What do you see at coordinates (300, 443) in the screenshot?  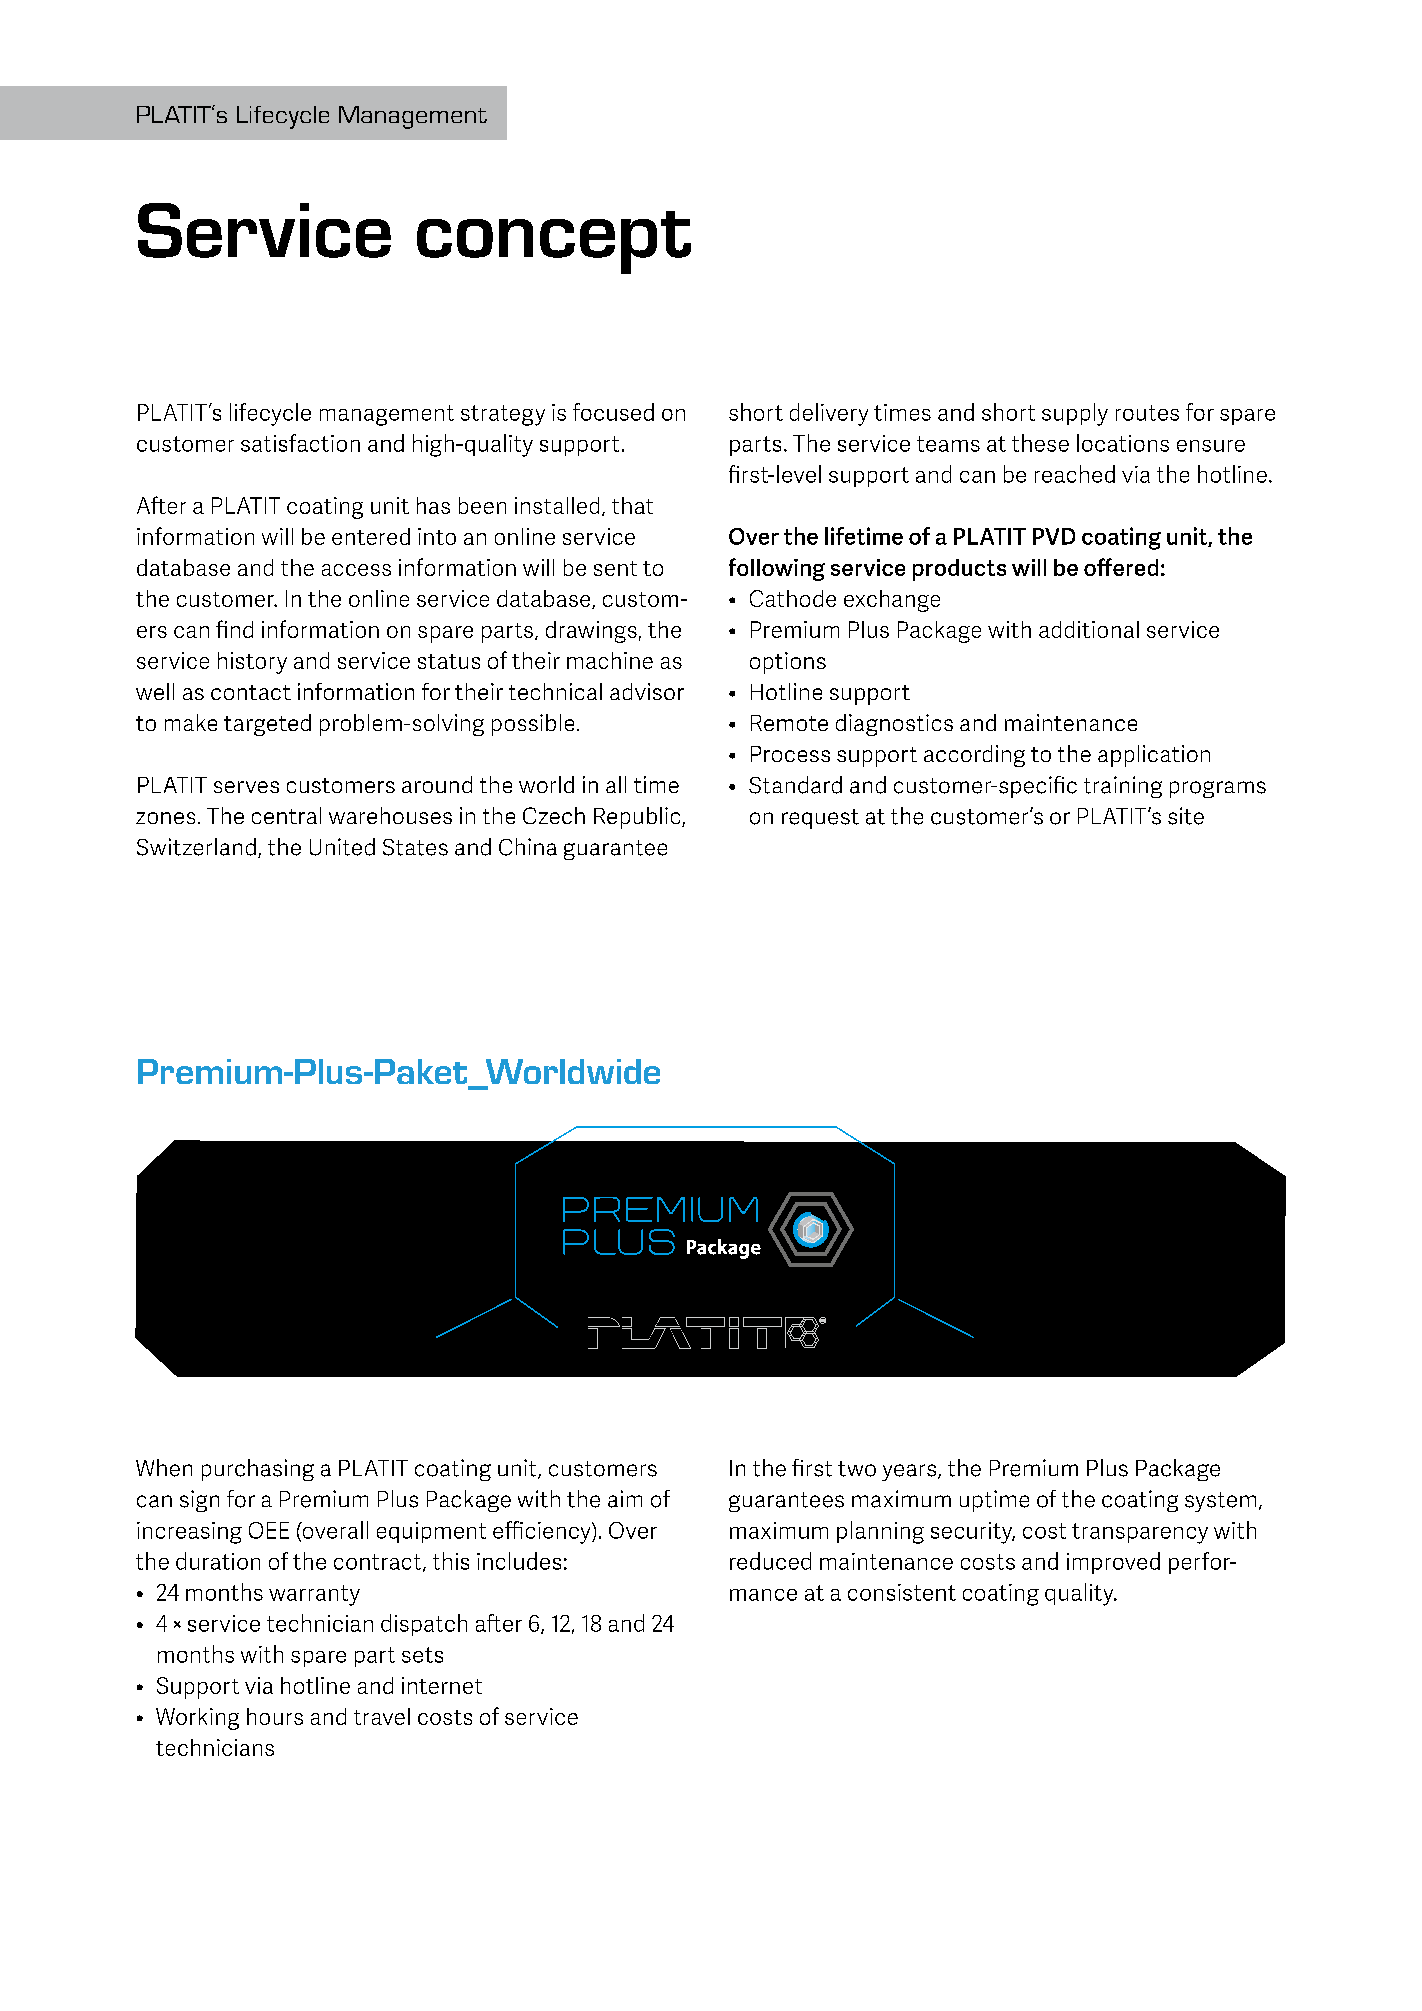 I see `satisfaction` at bounding box center [300, 443].
